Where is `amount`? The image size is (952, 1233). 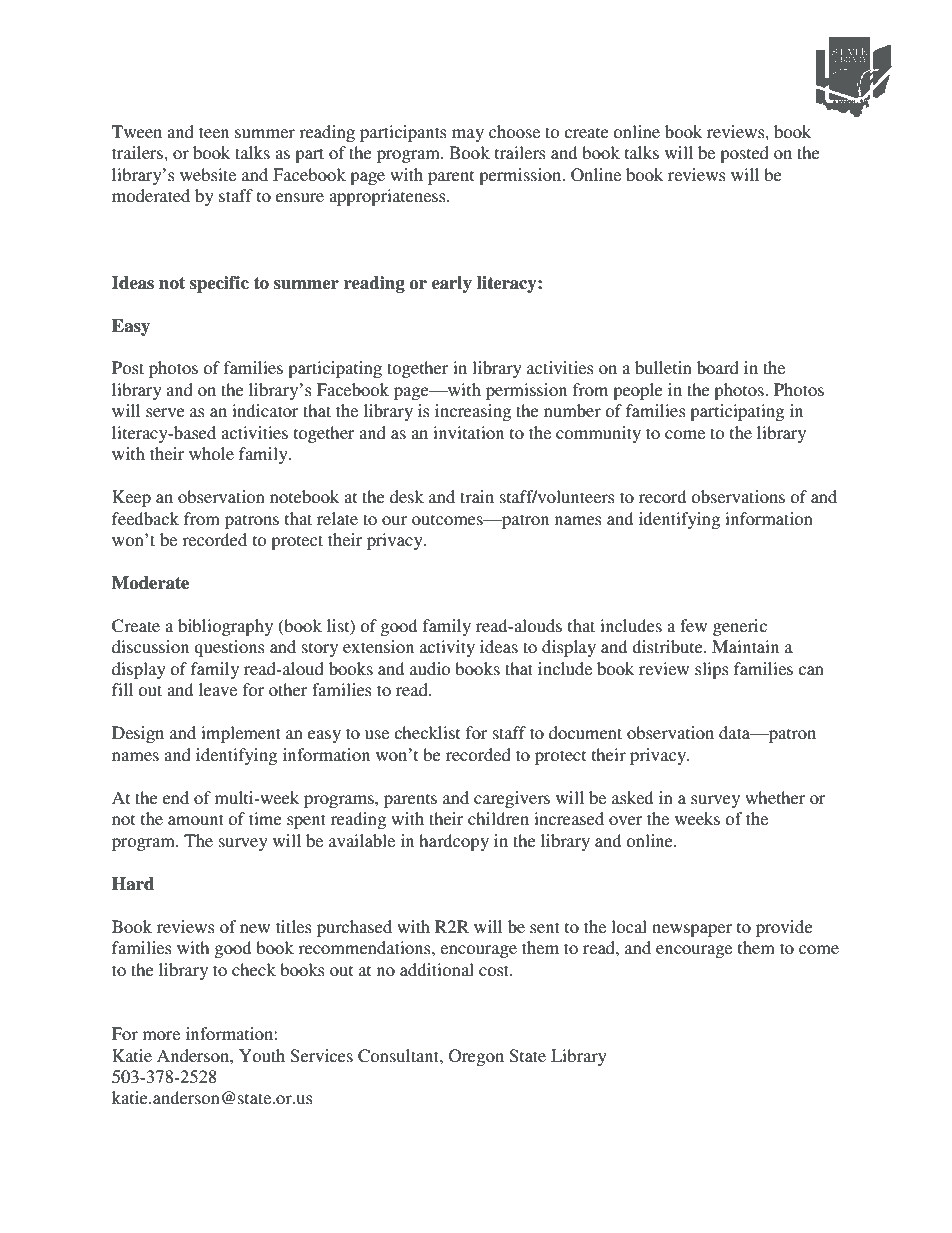 amount is located at coordinates (196, 819).
